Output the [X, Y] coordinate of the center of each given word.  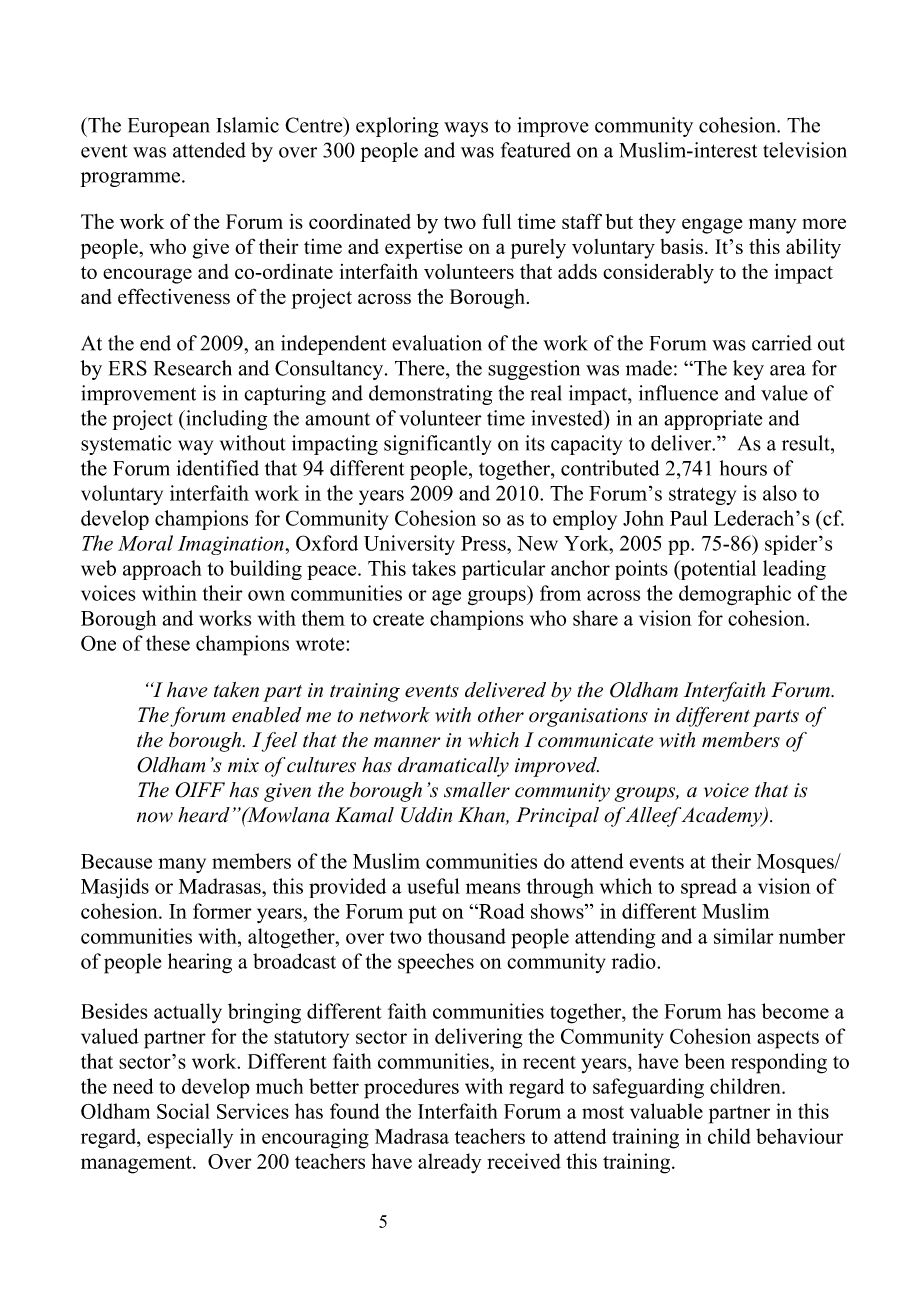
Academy [722, 817]
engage [712, 226]
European [169, 127]
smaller [477, 790]
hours [743, 468]
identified [218, 468]
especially [190, 1138]
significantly [437, 445]
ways [466, 129]
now [155, 817]
